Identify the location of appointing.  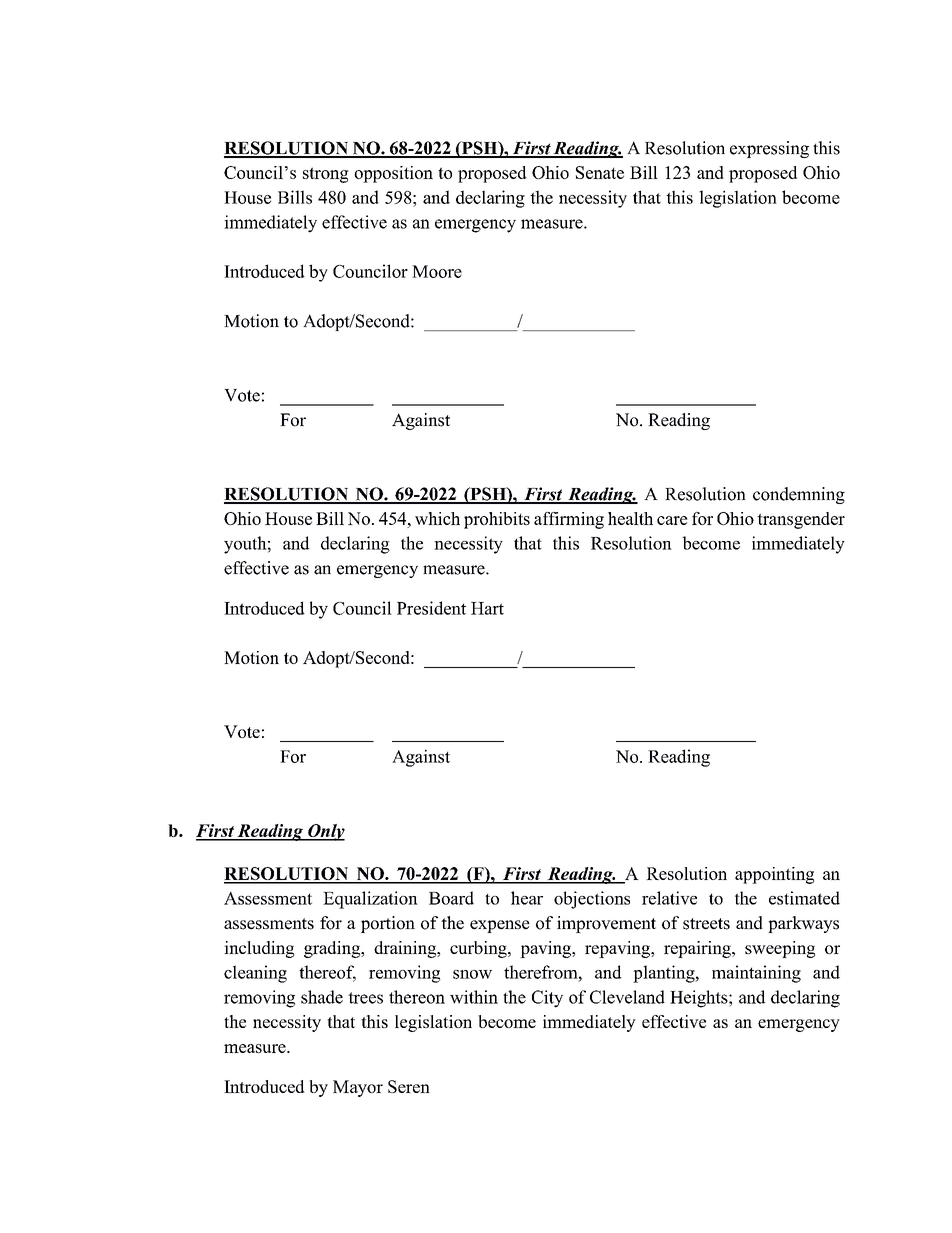
(774, 875).
